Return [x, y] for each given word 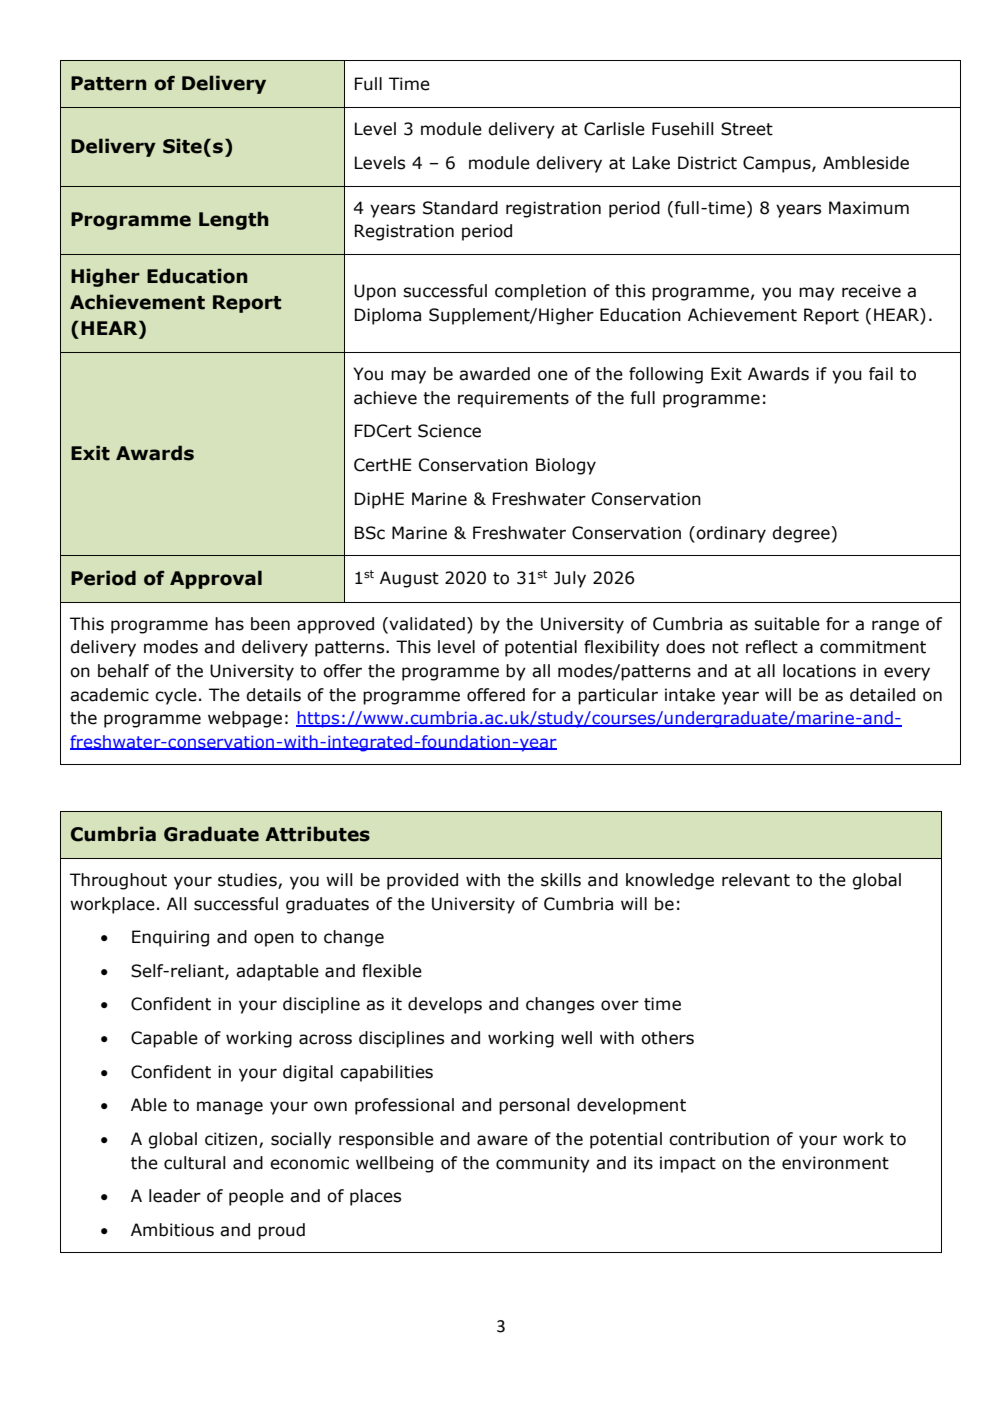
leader [175, 1196]
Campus [778, 164]
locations [819, 671]
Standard [460, 208]
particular [618, 696]
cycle [176, 696]
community [543, 1164]
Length [233, 220]
